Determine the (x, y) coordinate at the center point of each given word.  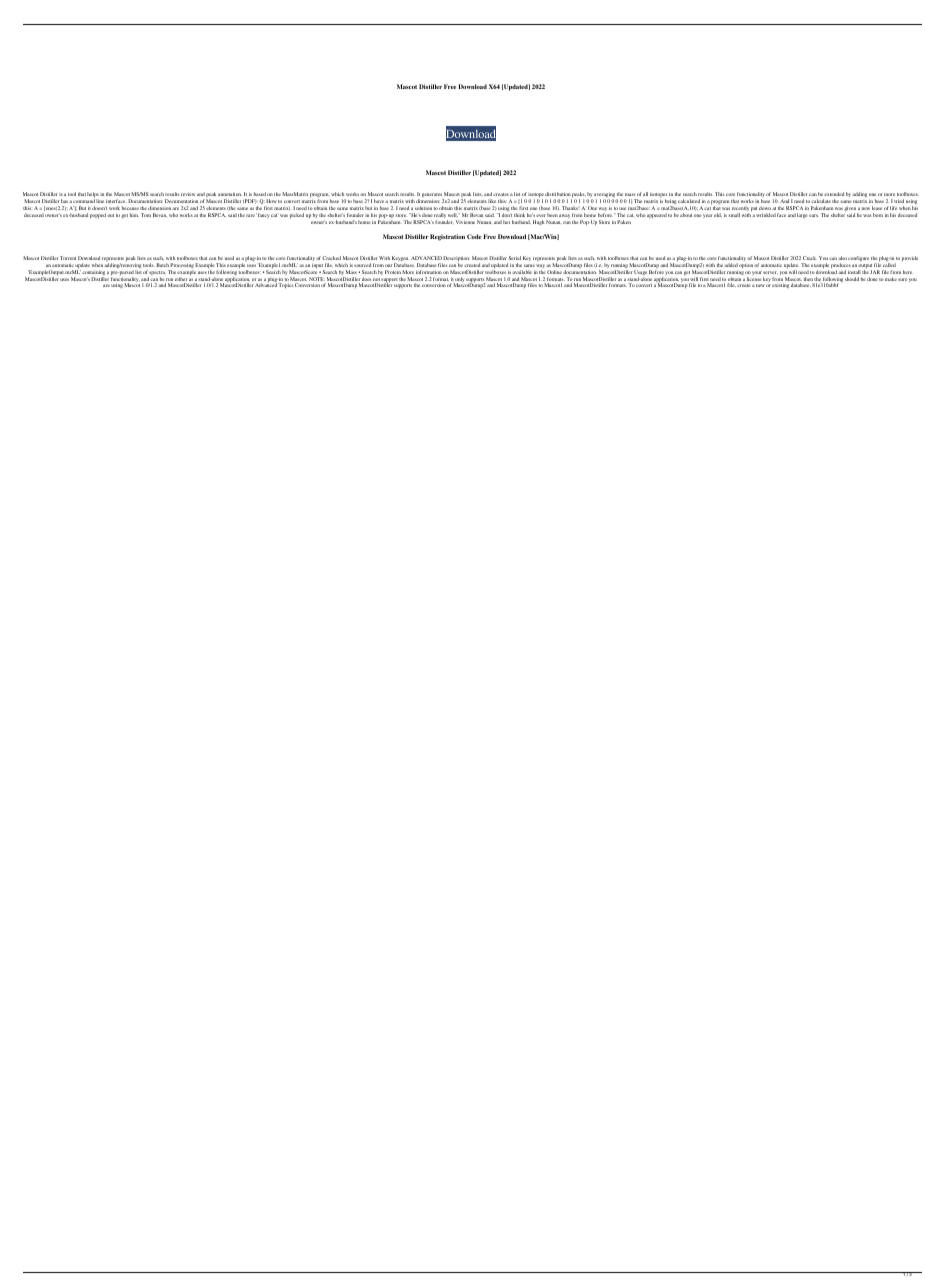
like (492, 201)
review (188, 194)
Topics (286, 285)
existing (780, 285)
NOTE (315, 279)
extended (834, 194)
